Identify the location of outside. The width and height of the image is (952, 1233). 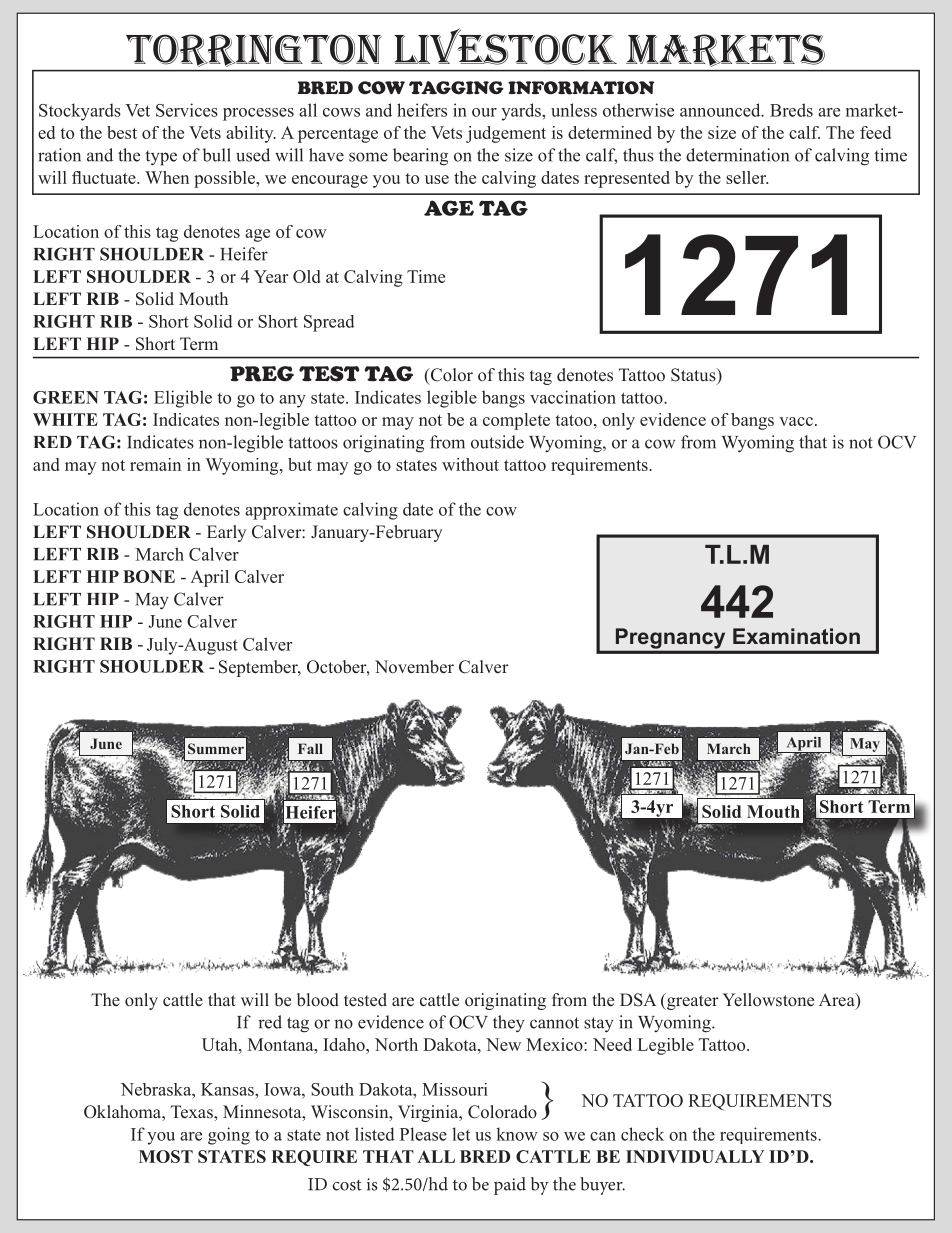
(497, 442).
